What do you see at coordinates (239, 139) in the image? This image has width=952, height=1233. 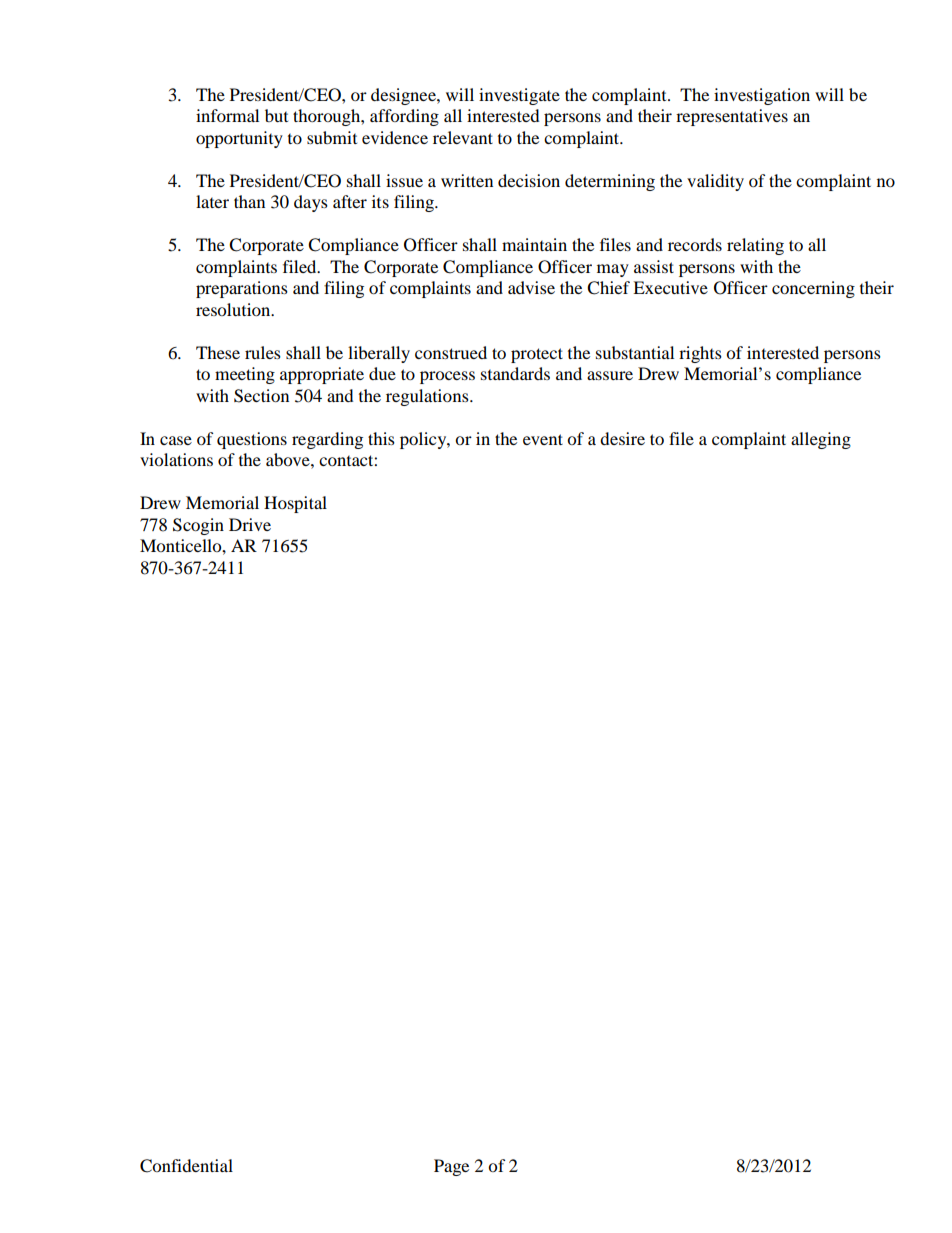 I see `opportunity` at bounding box center [239, 139].
